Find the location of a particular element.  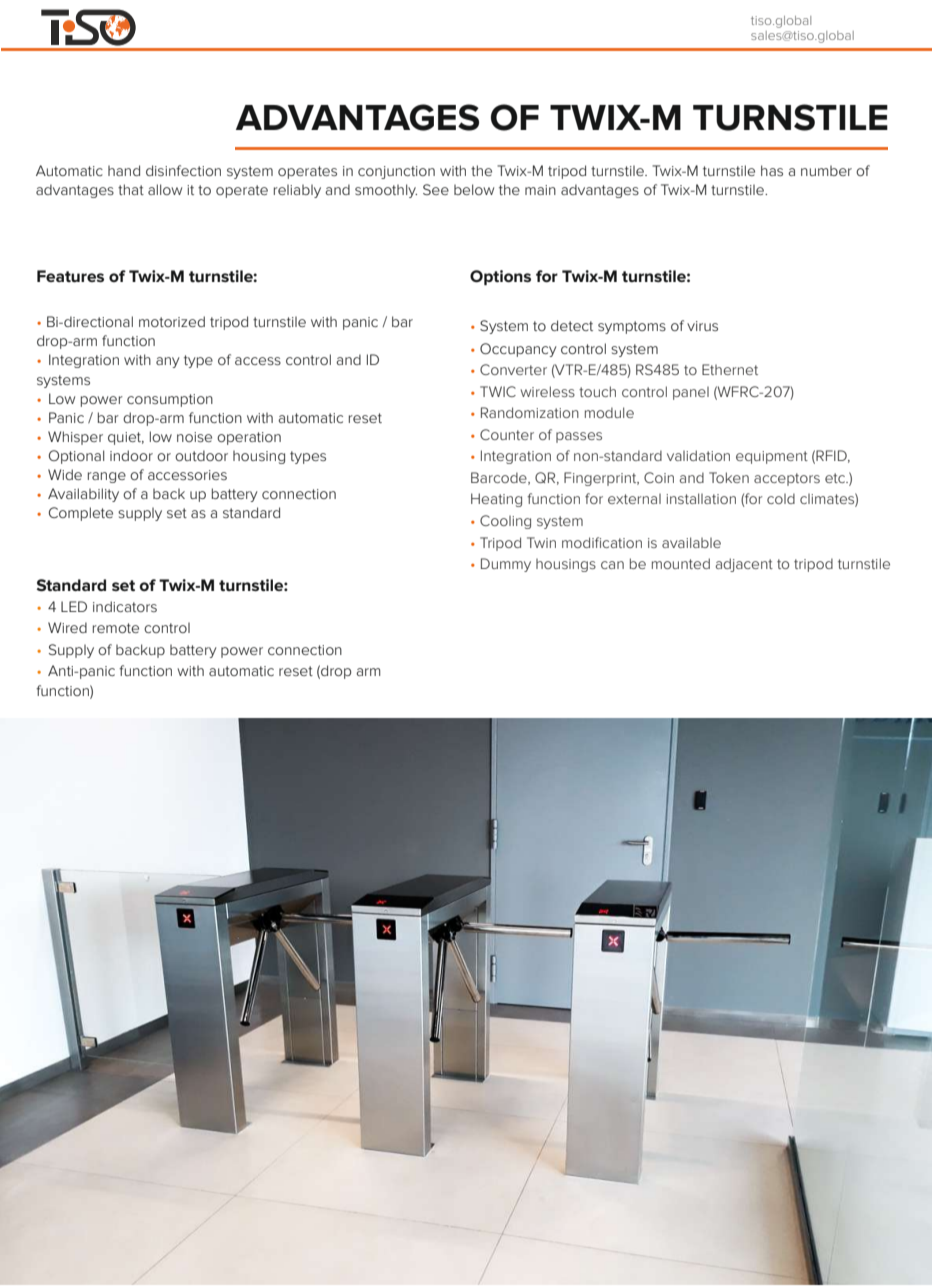

motorized is located at coordinates (172, 321).
